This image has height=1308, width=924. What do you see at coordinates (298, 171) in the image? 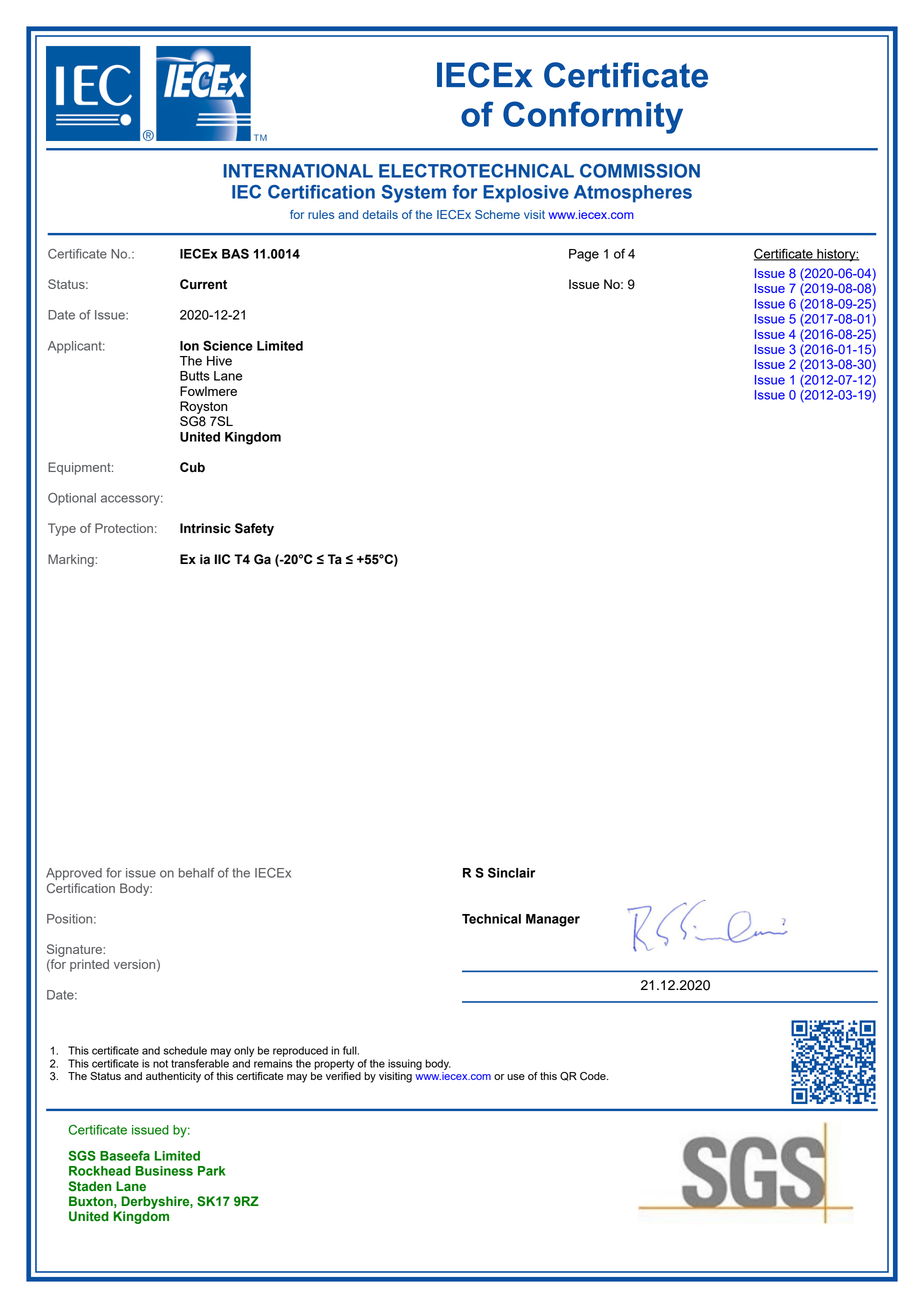
I see `INTERNATIONAL` at bounding box center [298, 171].
